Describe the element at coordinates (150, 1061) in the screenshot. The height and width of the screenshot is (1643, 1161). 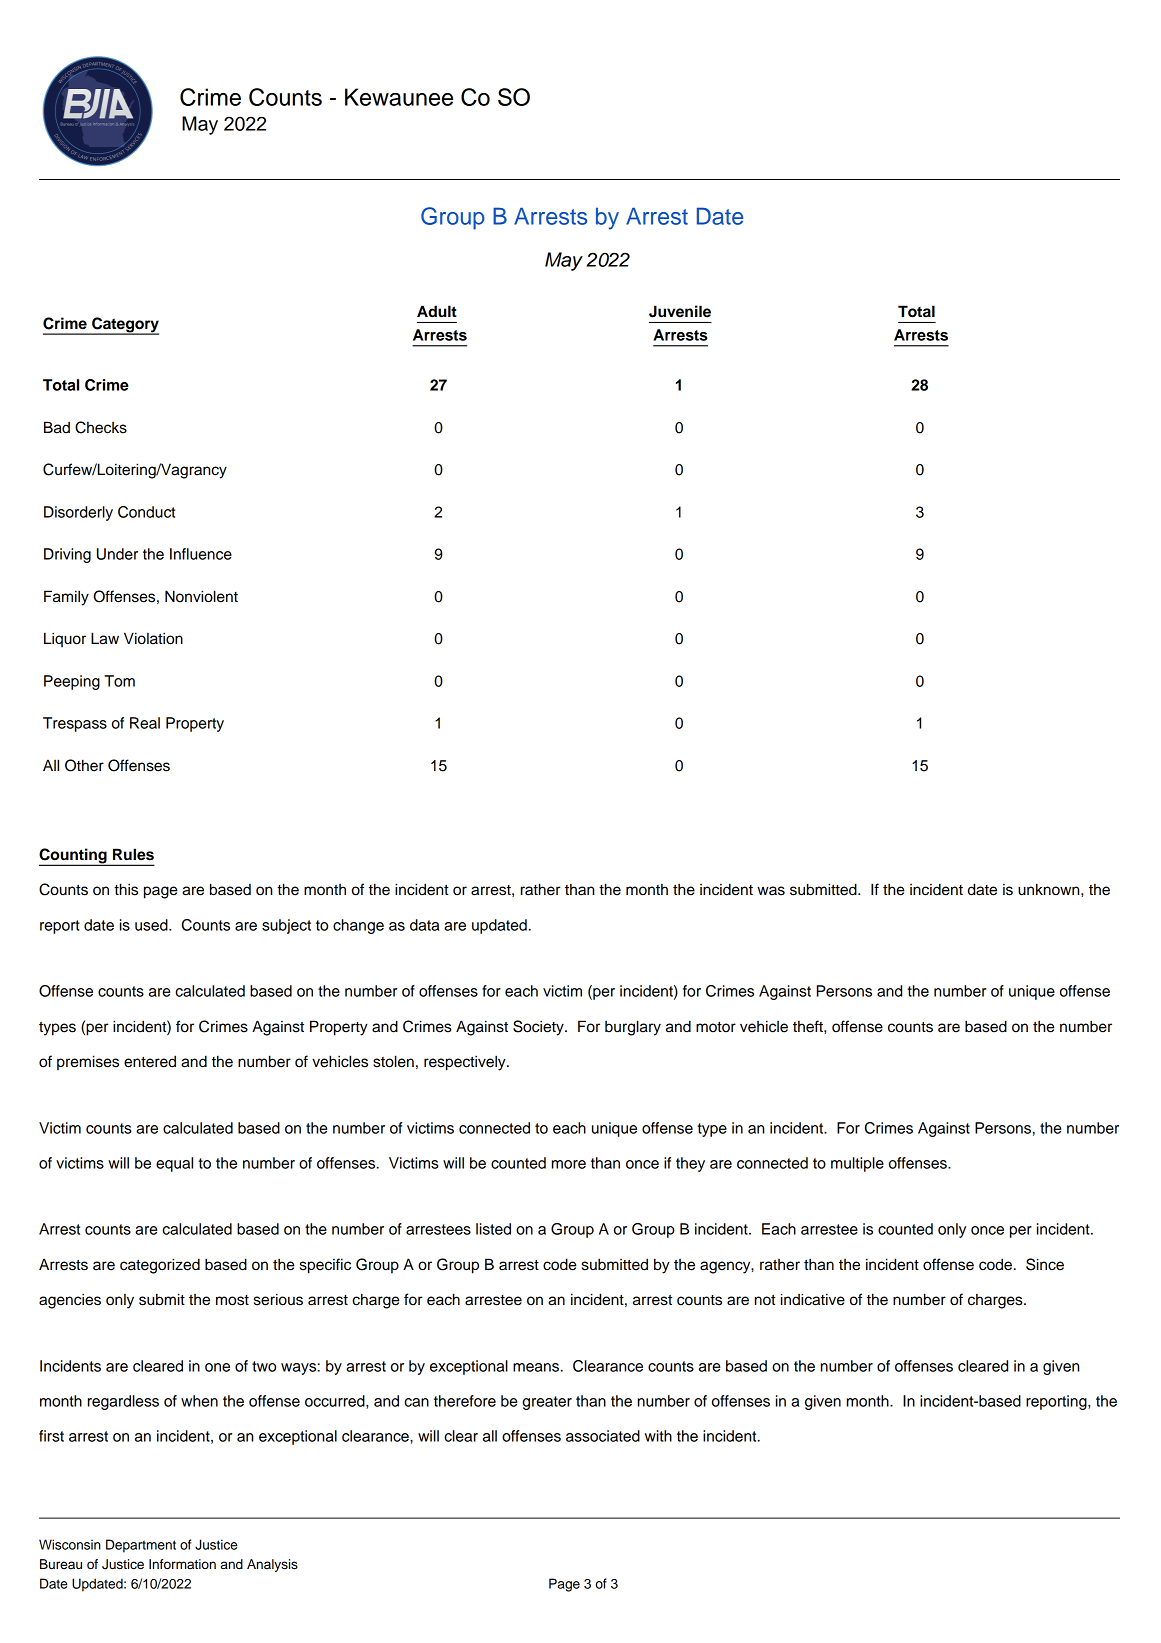
I see `entered` at that location.
